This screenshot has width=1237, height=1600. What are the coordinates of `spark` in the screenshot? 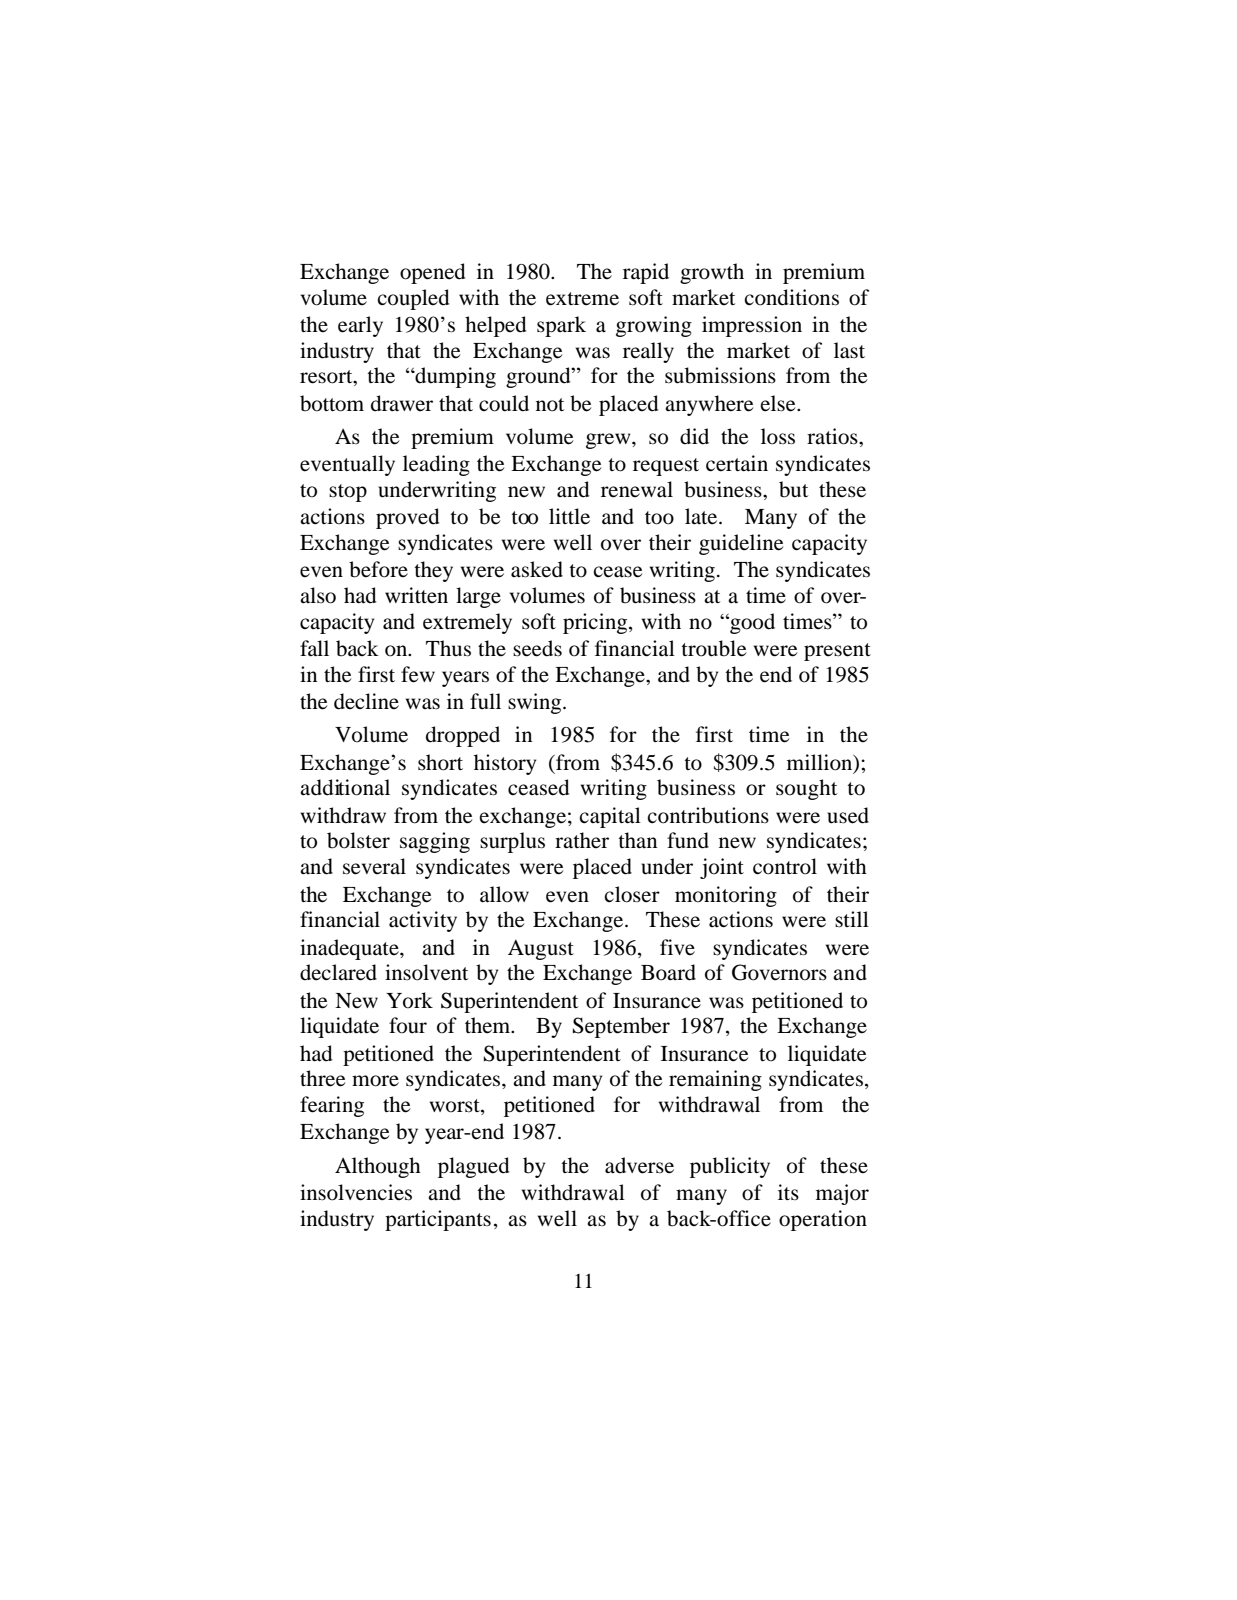 It's located at (561, 326).
